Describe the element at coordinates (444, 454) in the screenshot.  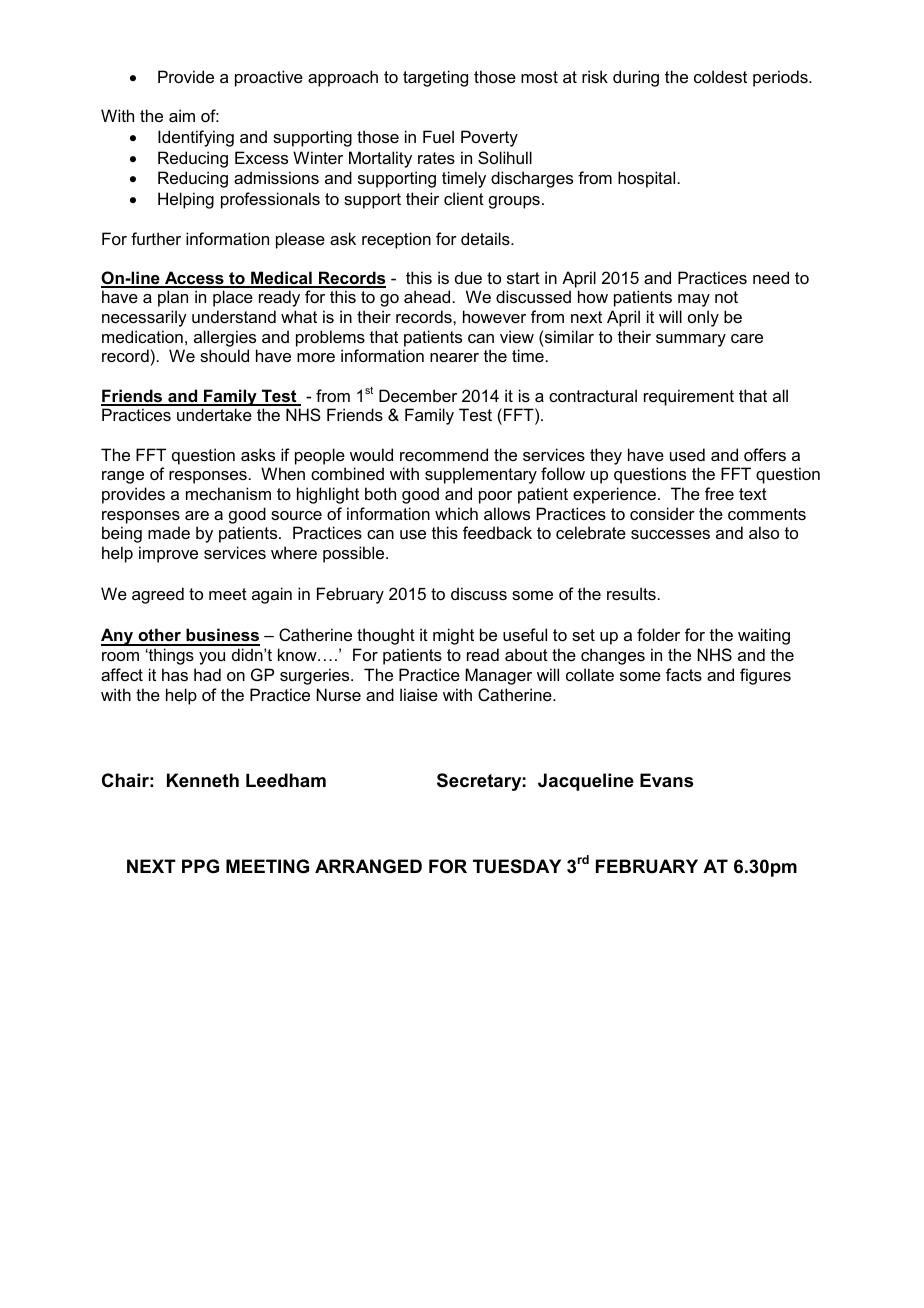
I see `recommend` at that location.
